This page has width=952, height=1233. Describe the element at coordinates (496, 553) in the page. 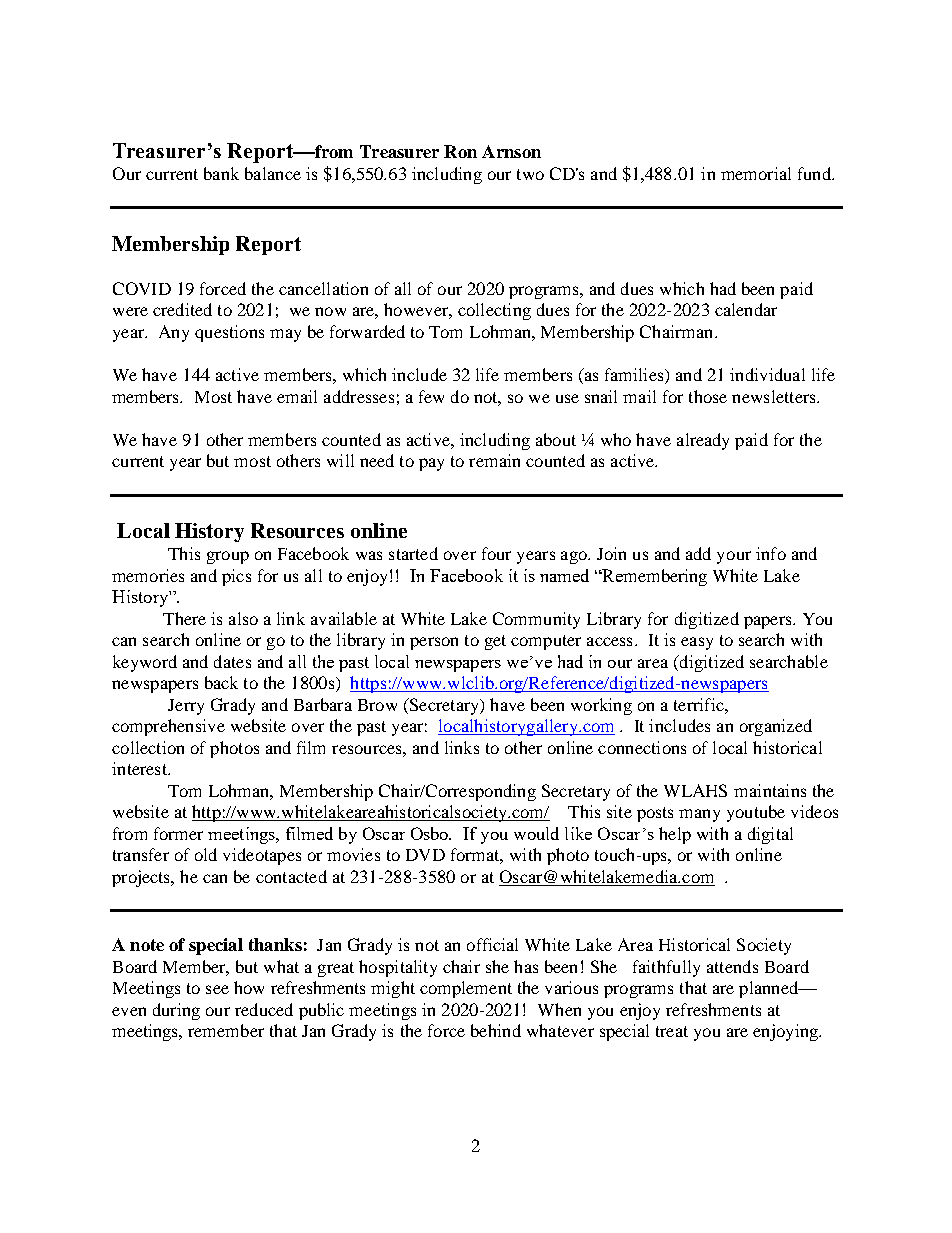

I see `four` at that location.
